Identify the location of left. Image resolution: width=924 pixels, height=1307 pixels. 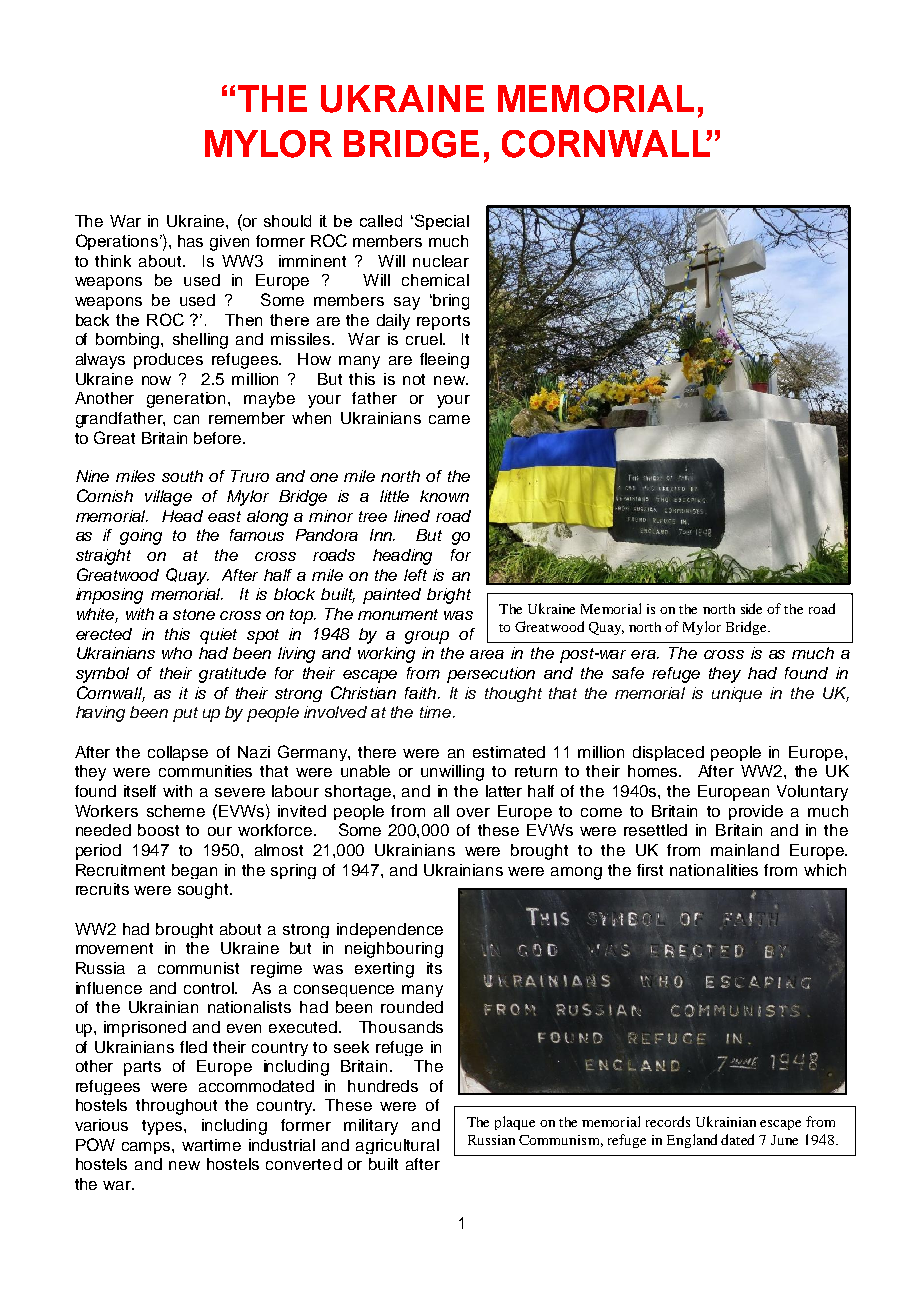
(415, 575).
